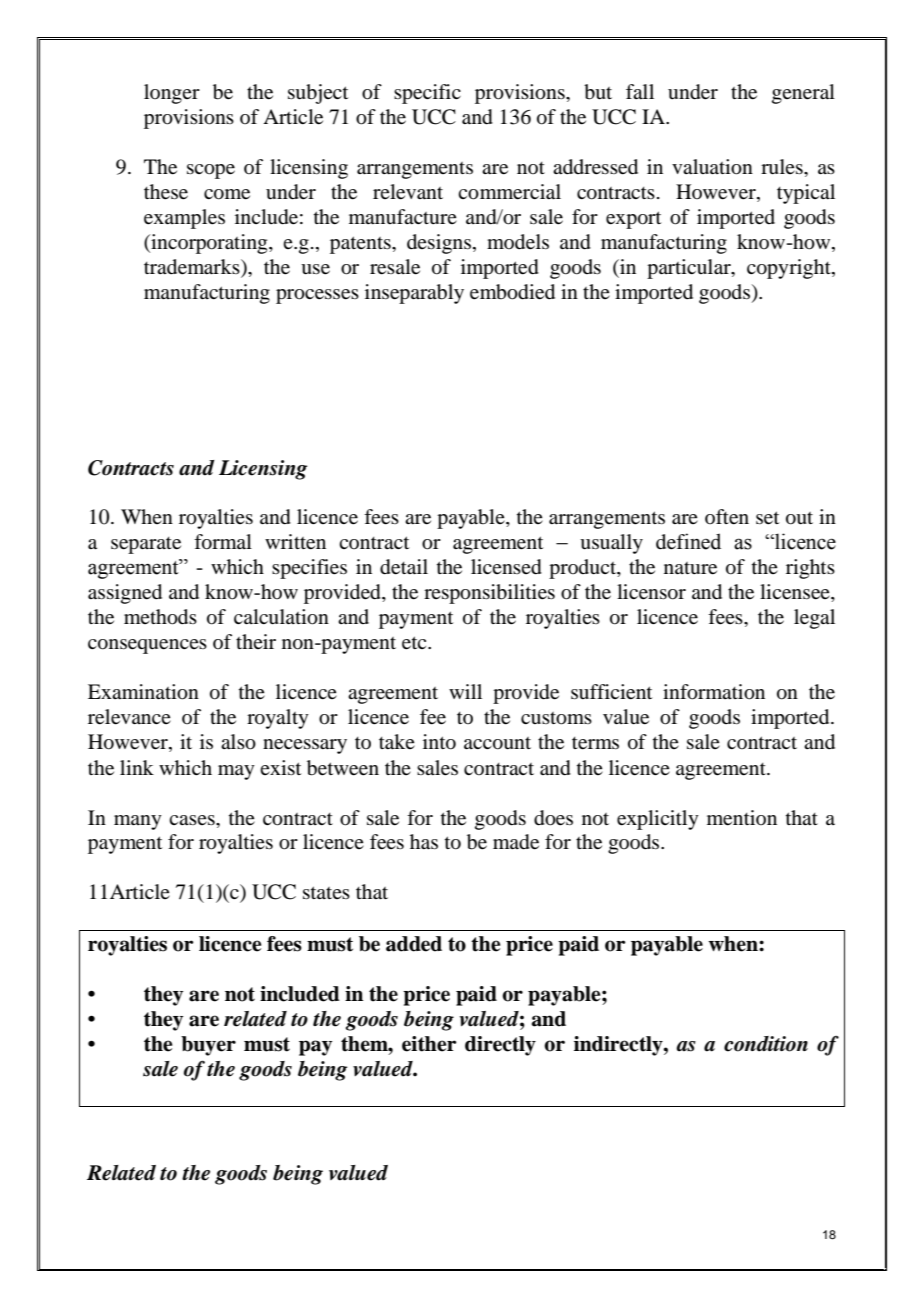 Image resolution: width=924 pixels, height=1308 pixels. What do you see at coordinates (193, 820) in the image?
I see `cases` at bounding box center [193, 820].
